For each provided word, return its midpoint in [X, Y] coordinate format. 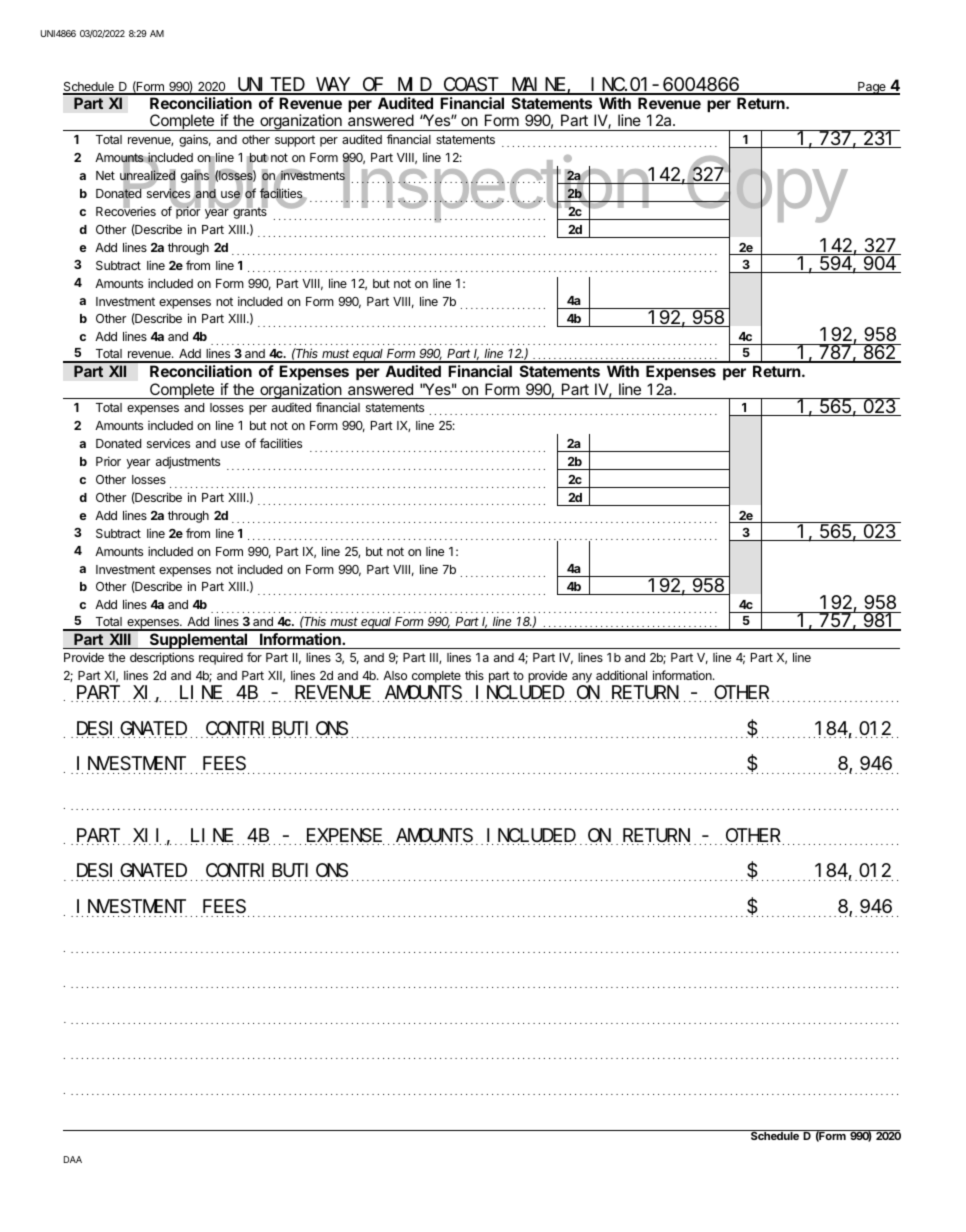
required [221, 659]
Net [105, 175]
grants [249, 212]
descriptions [162, 658]
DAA [73, 1159]
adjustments [188, 462]
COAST [470, 86]
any [582, 679]
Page [872, 88]
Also [395, 675]
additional [621, 675]
